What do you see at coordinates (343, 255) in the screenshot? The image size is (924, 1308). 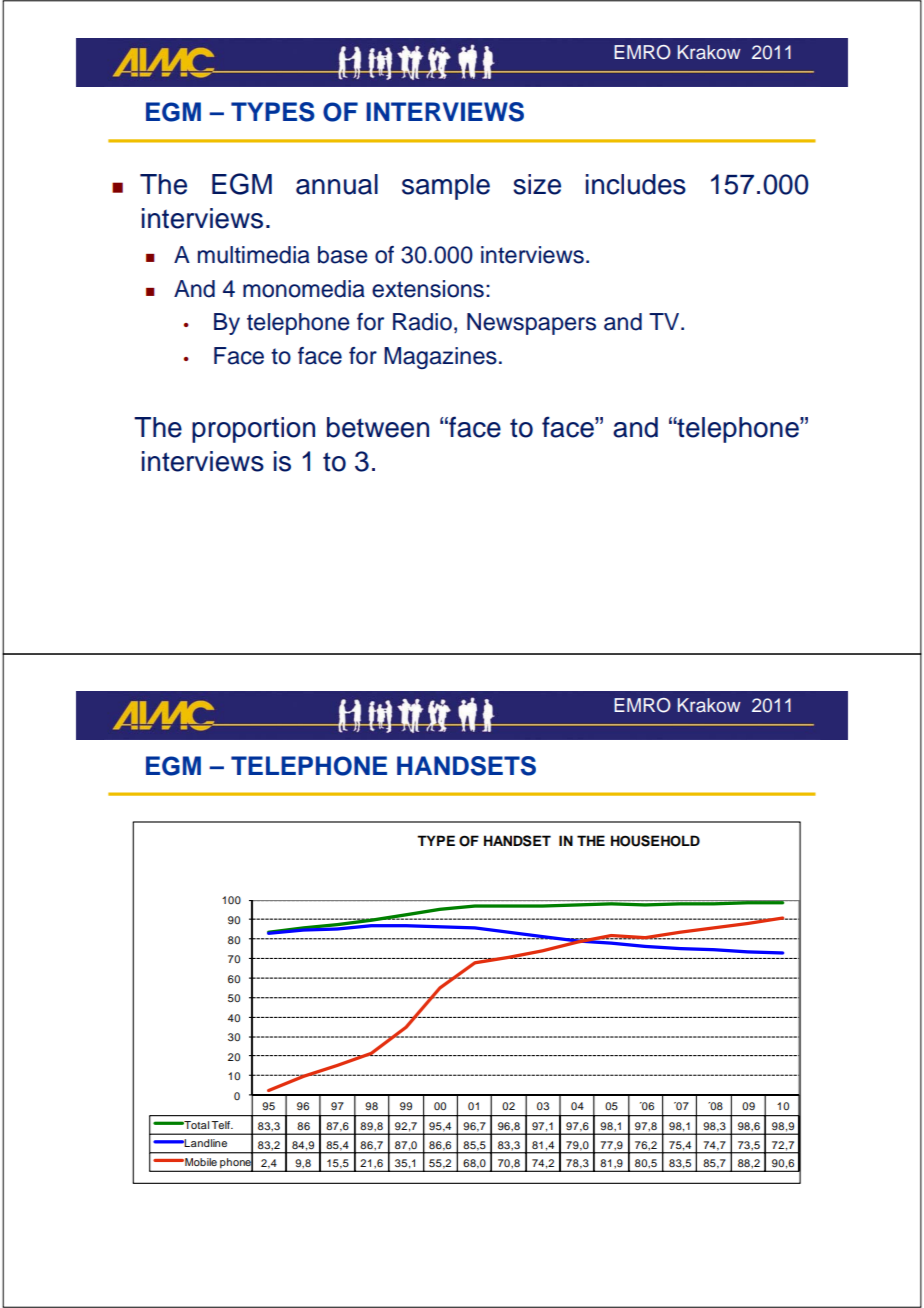 I see `base` at bounding box center [343, 255].
